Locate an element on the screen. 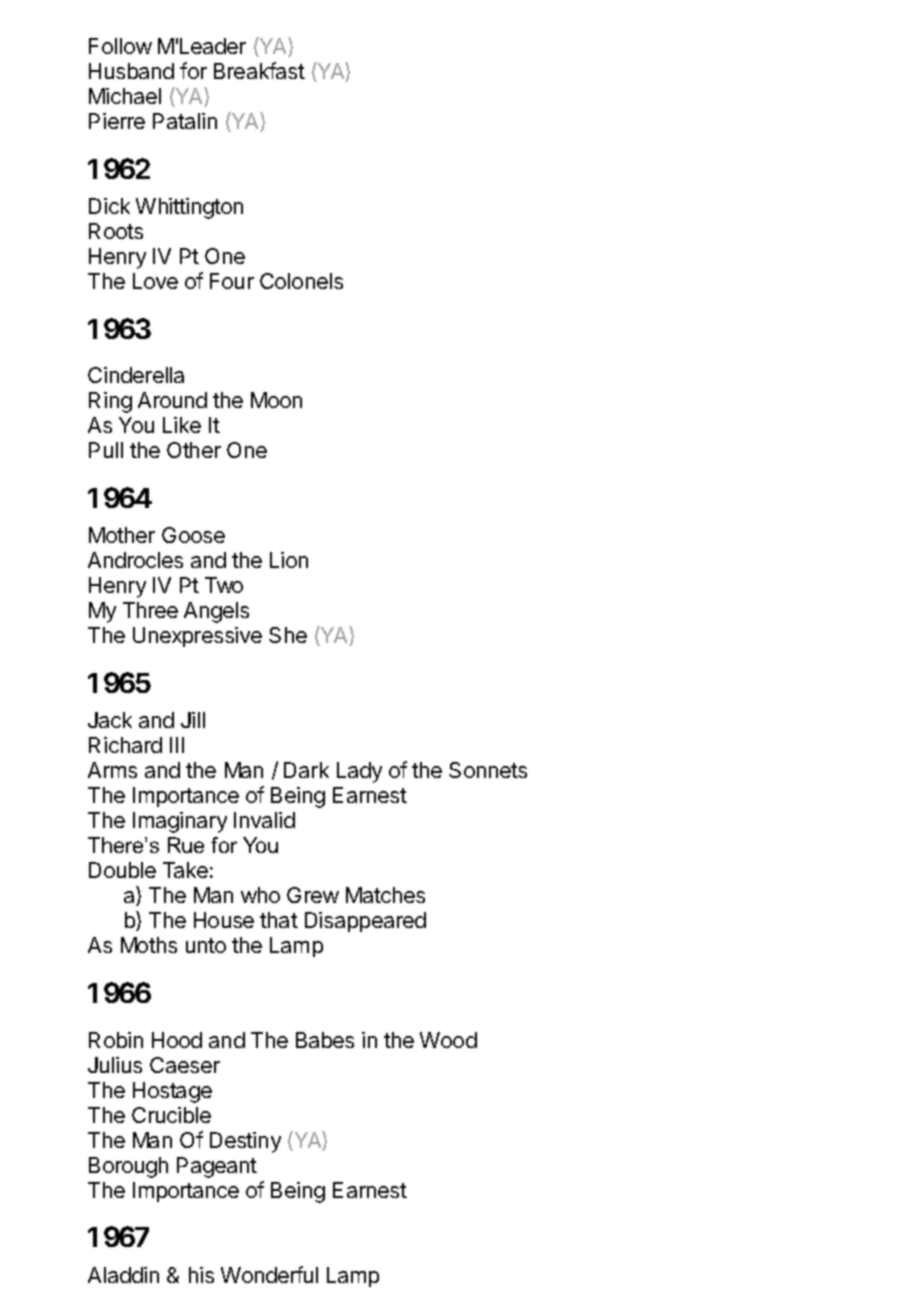  Aladdin is located at coordinates (123, 1275).
